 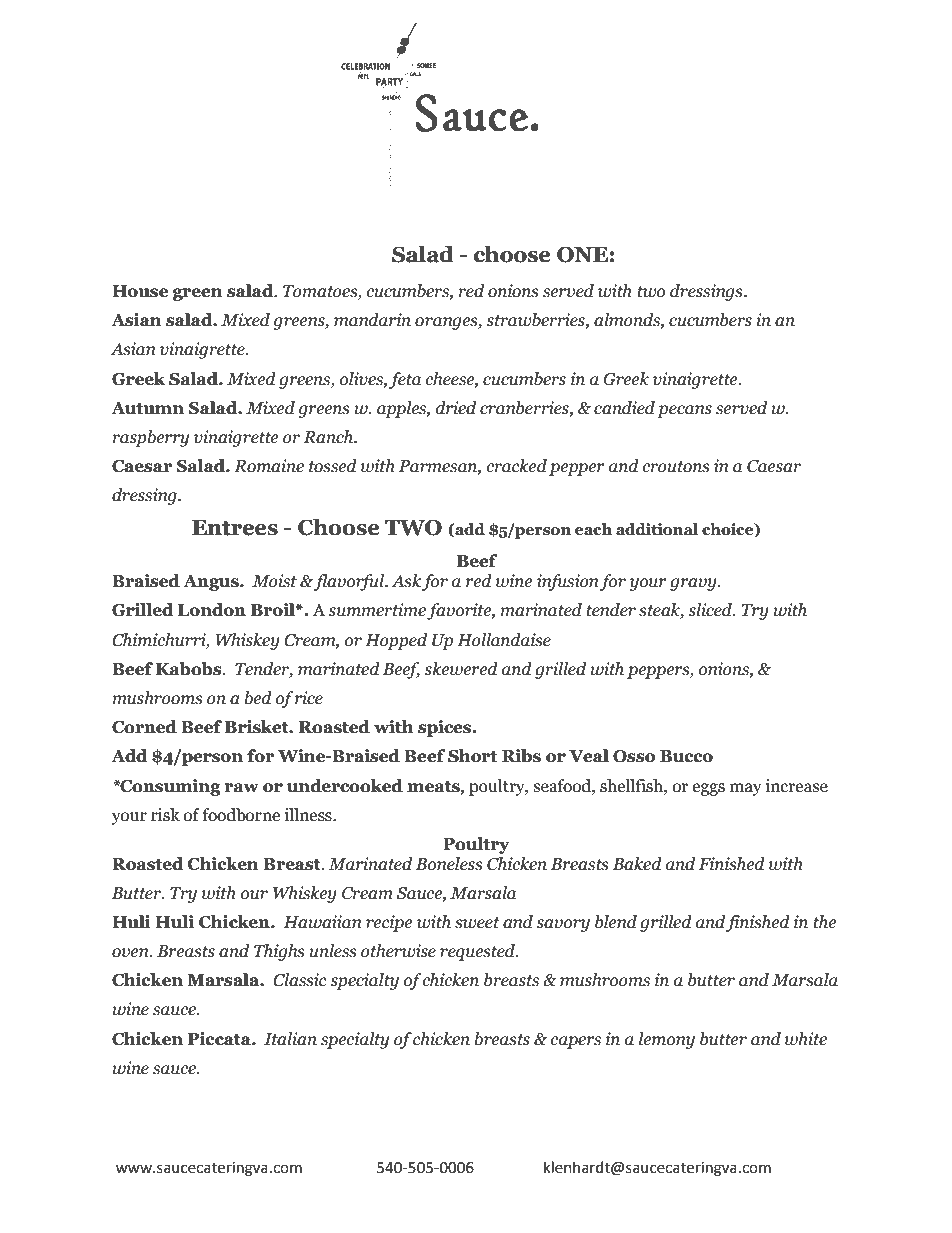 What do you see at coordinates (711, 610) in the page?
I see `sliced` at bounding box center [711, 610].
